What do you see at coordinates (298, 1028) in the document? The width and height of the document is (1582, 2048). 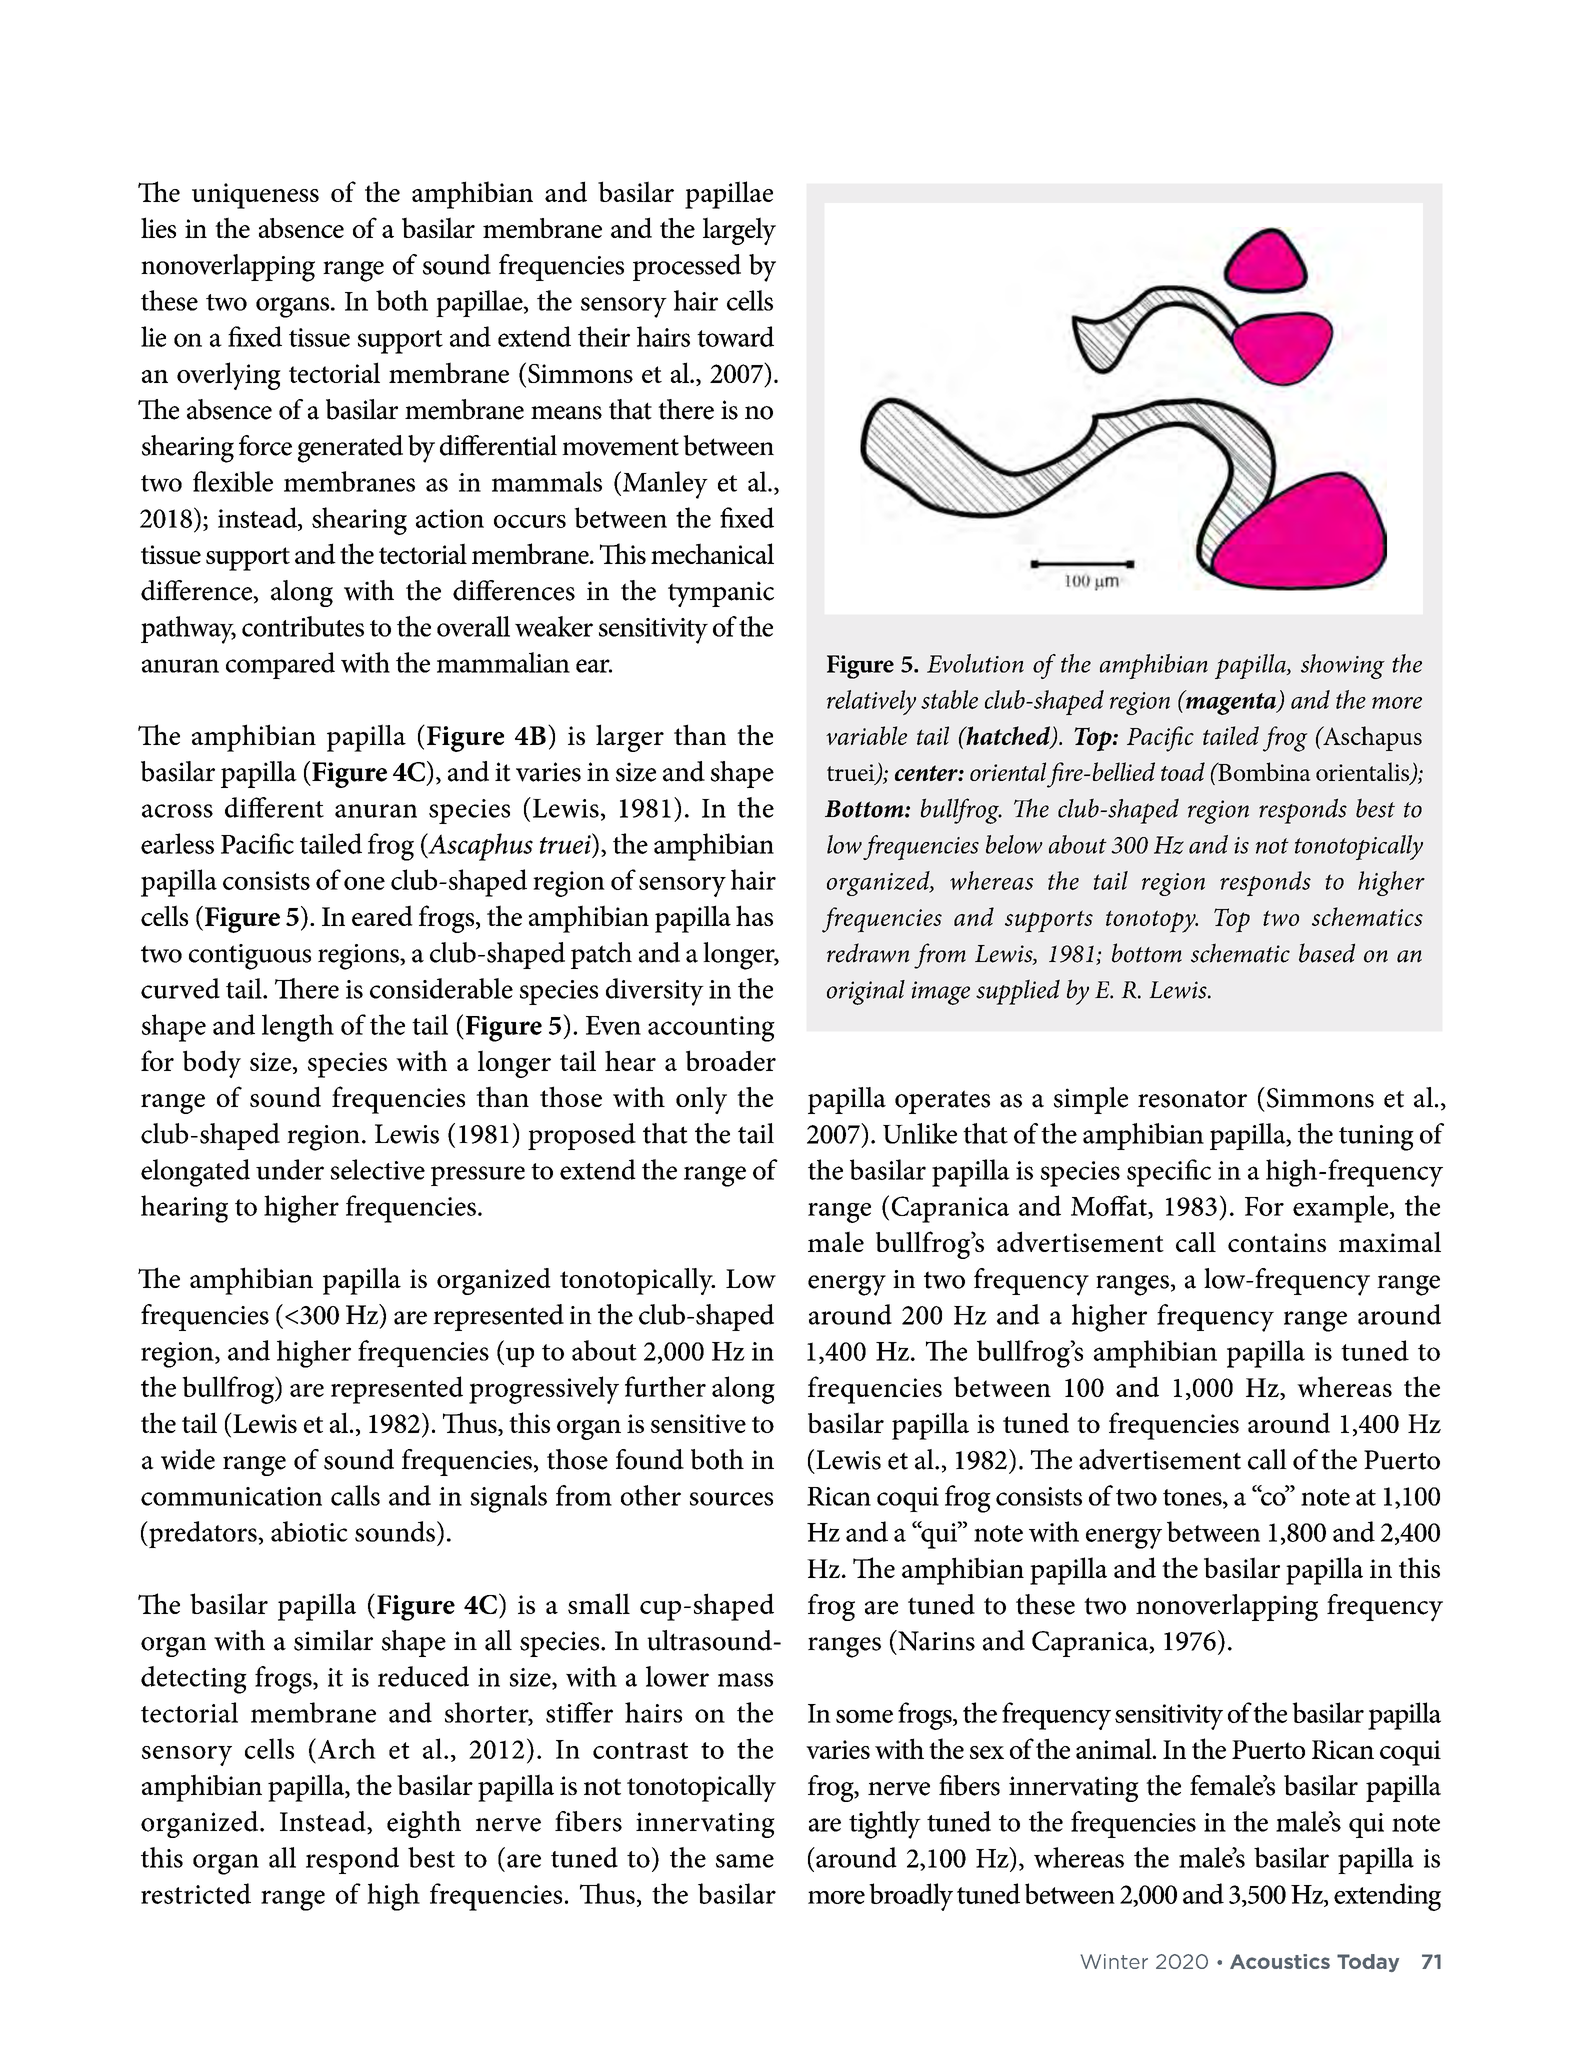 I see `length` at bounding box center [298, 1028].
